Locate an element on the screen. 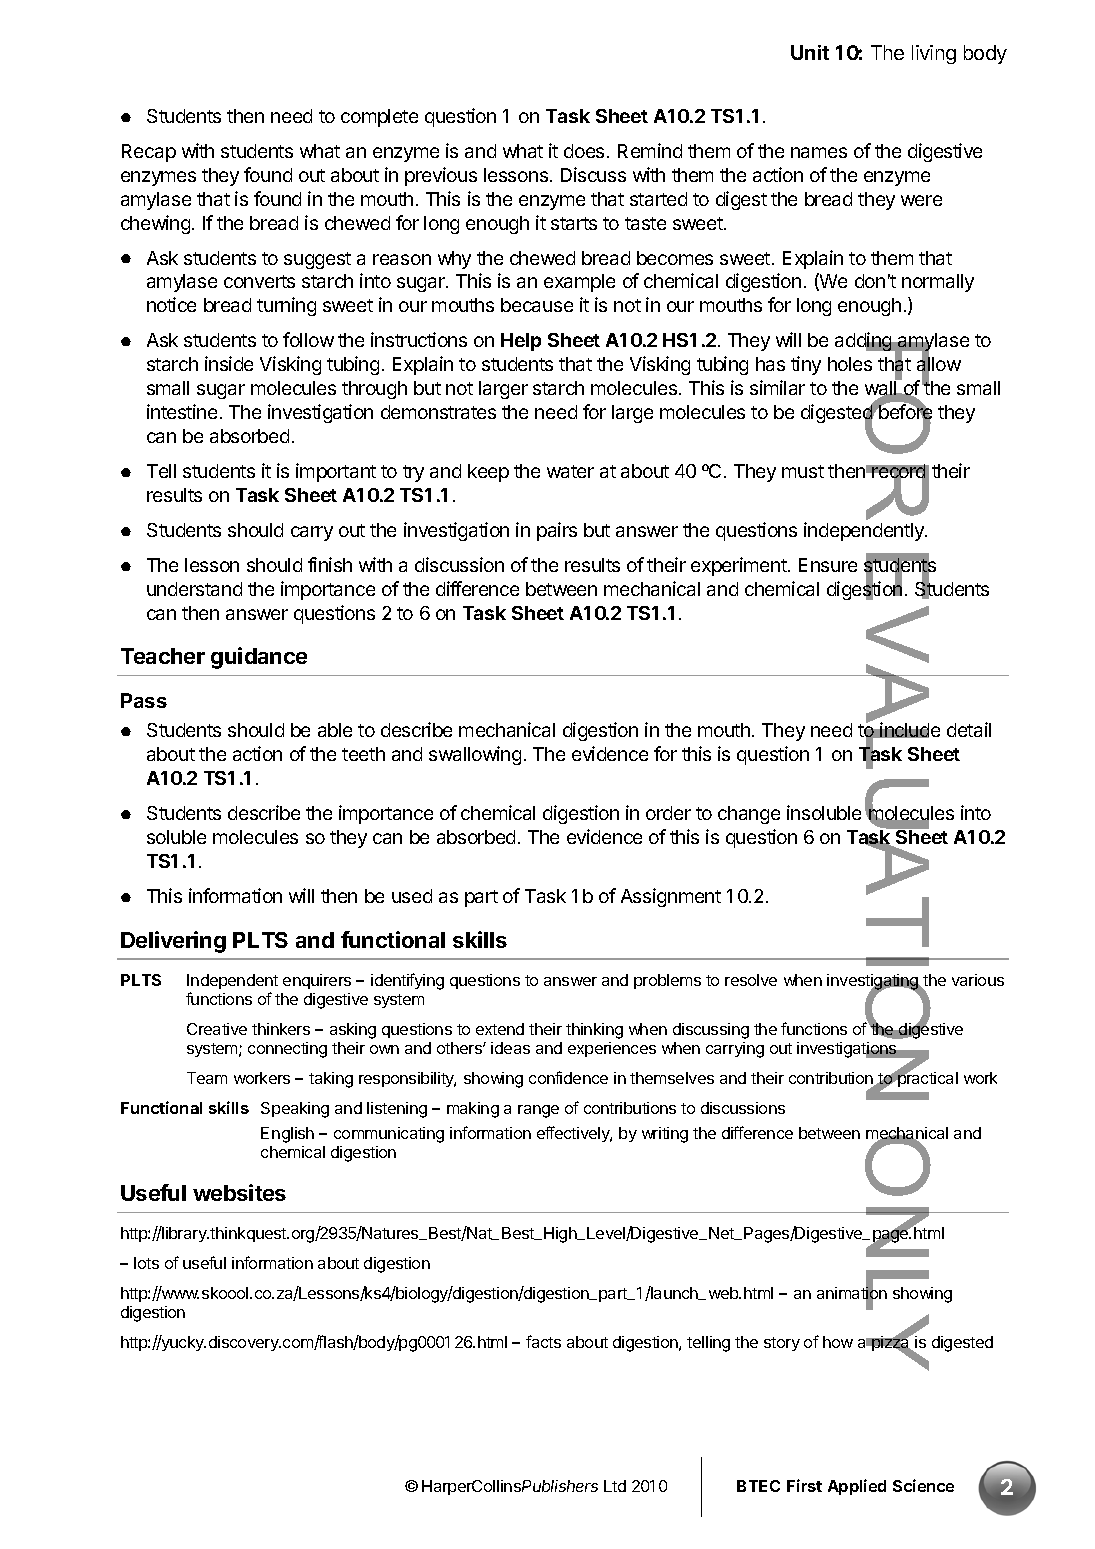  order is located at coordinates (668, 813).
